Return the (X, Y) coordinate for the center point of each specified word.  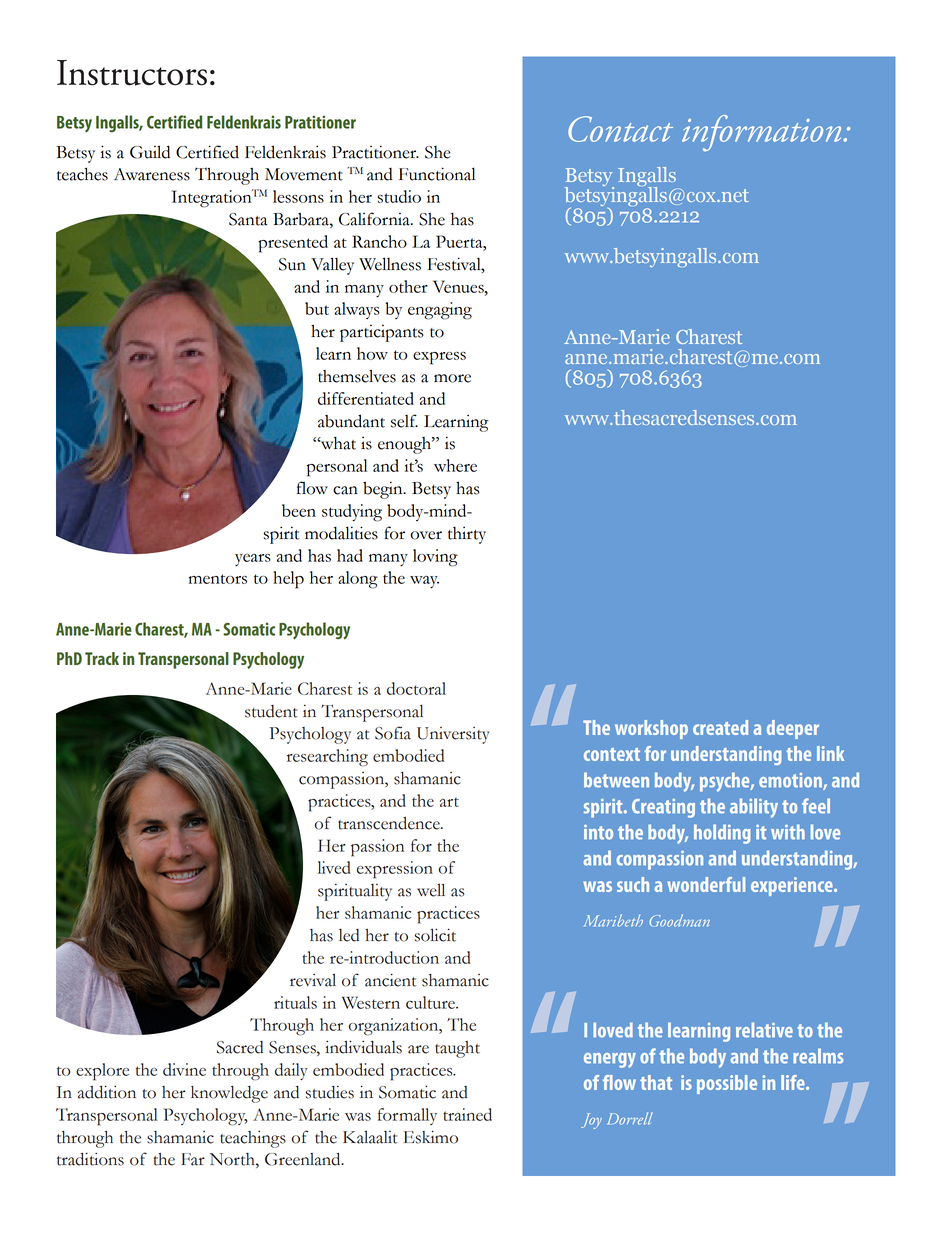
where (455, 465)
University (453, 735)
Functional (437, 174)
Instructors (132, 73)
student (271, 711)
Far (193, 1159)
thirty (467, 535)
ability (754, 808)
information (763, 133)
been (299, 510)
